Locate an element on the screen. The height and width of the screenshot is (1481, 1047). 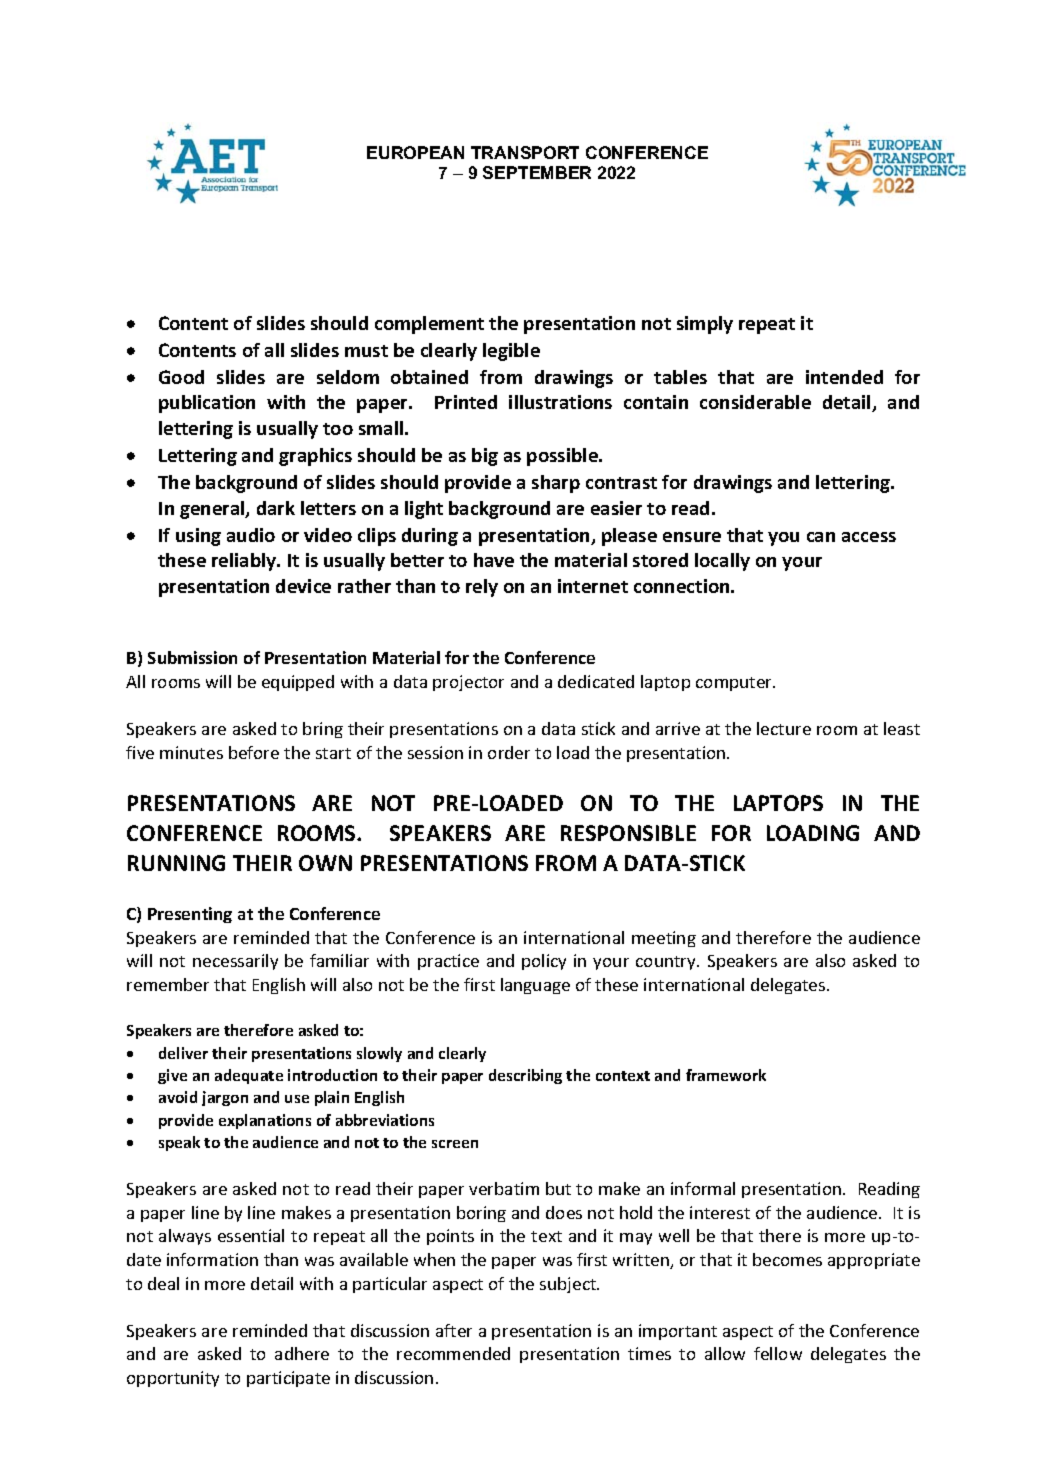
SEPTEMBER is located at coordinates (537, 172).
